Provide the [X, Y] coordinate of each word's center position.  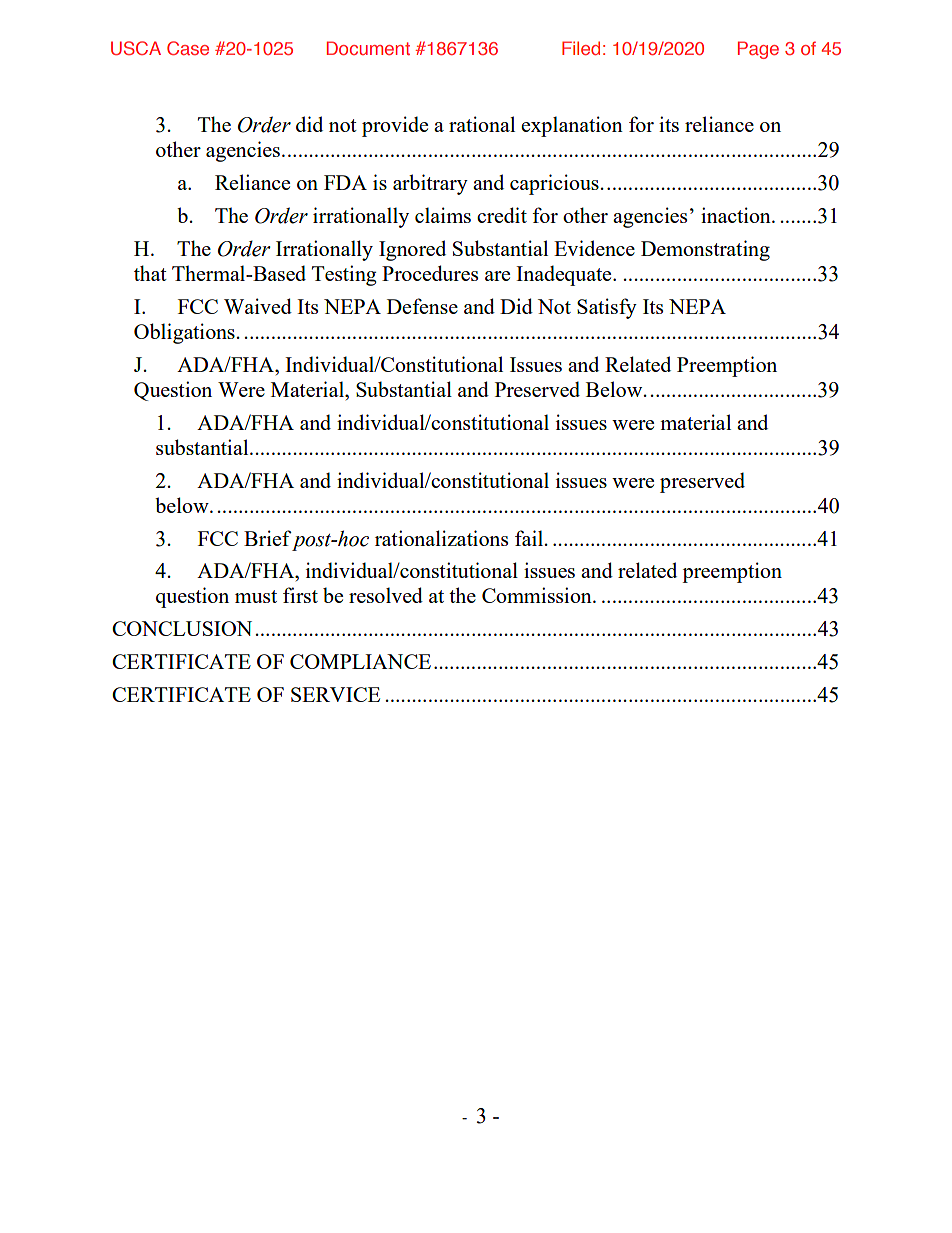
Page [758, 50]
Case [188, 48]
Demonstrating [705, 250]
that [150, 273]
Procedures [430, 273]
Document [368, 48]
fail [530, 538]
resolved [386, 595]
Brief [268, 538]
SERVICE [335, 694]
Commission [538, 595]
